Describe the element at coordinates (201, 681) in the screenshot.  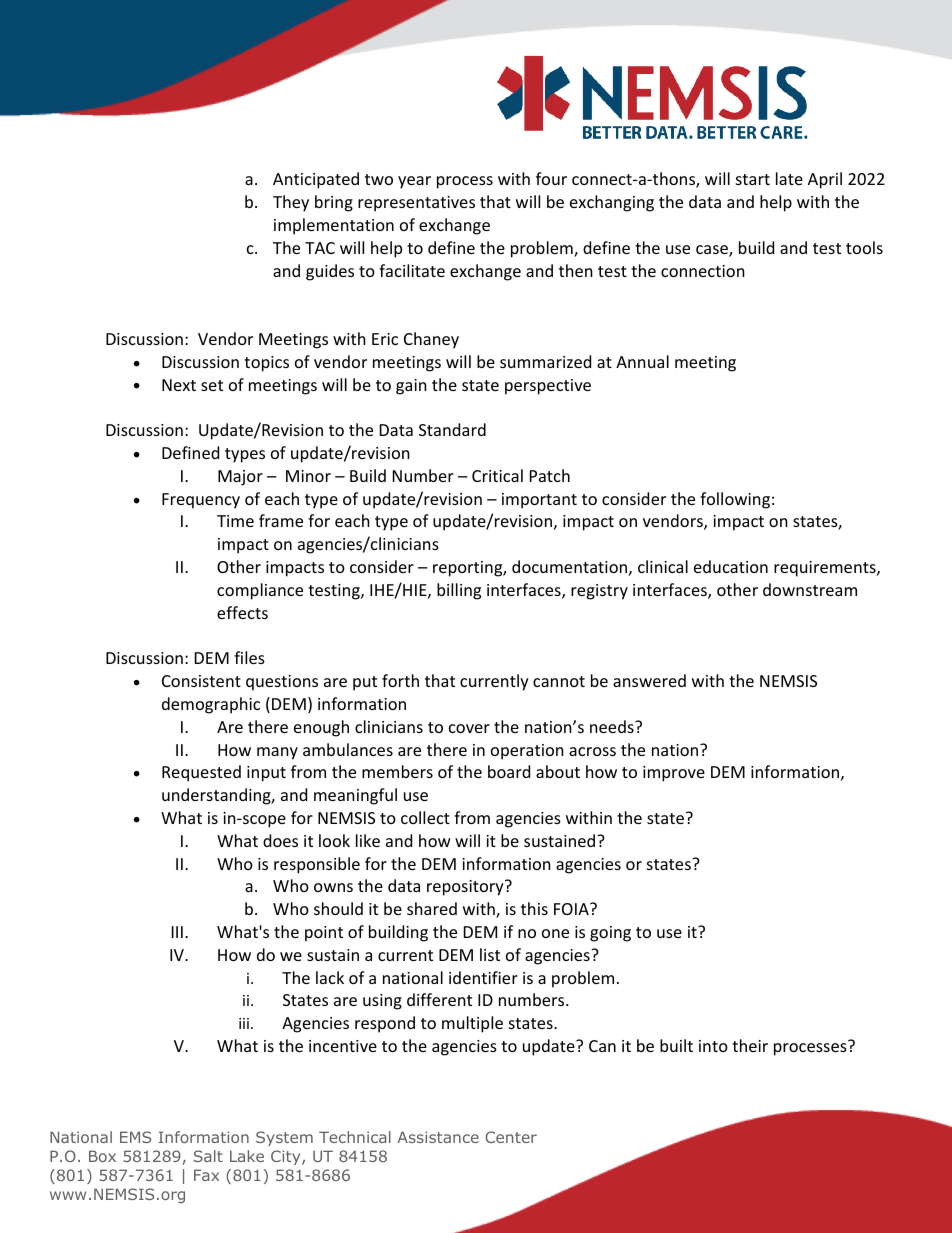
I see `Consistent` at that location.
